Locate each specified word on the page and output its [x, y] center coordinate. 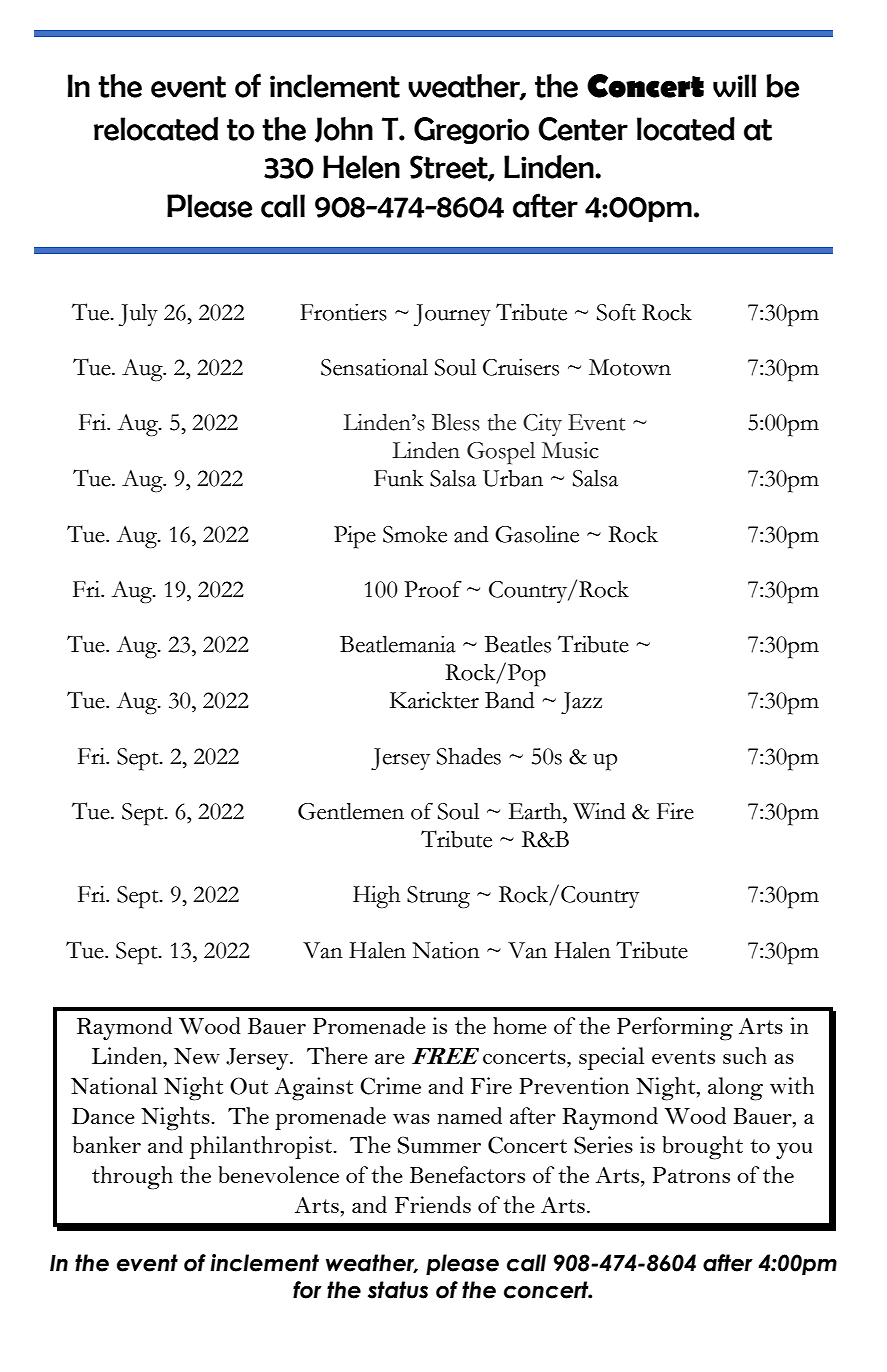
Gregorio [471, 130]
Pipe [355, 537]
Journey [452, 315]
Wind [599, 811]
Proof [433, 589]
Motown [630, 367]
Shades [469, 756]
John [344, 130]
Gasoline [537, 534]
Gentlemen [351, 811]
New [197, 1056]
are [390, 1059]
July [138, 315]
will [734, 85]
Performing [675, 1029]
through [132, 1178]
